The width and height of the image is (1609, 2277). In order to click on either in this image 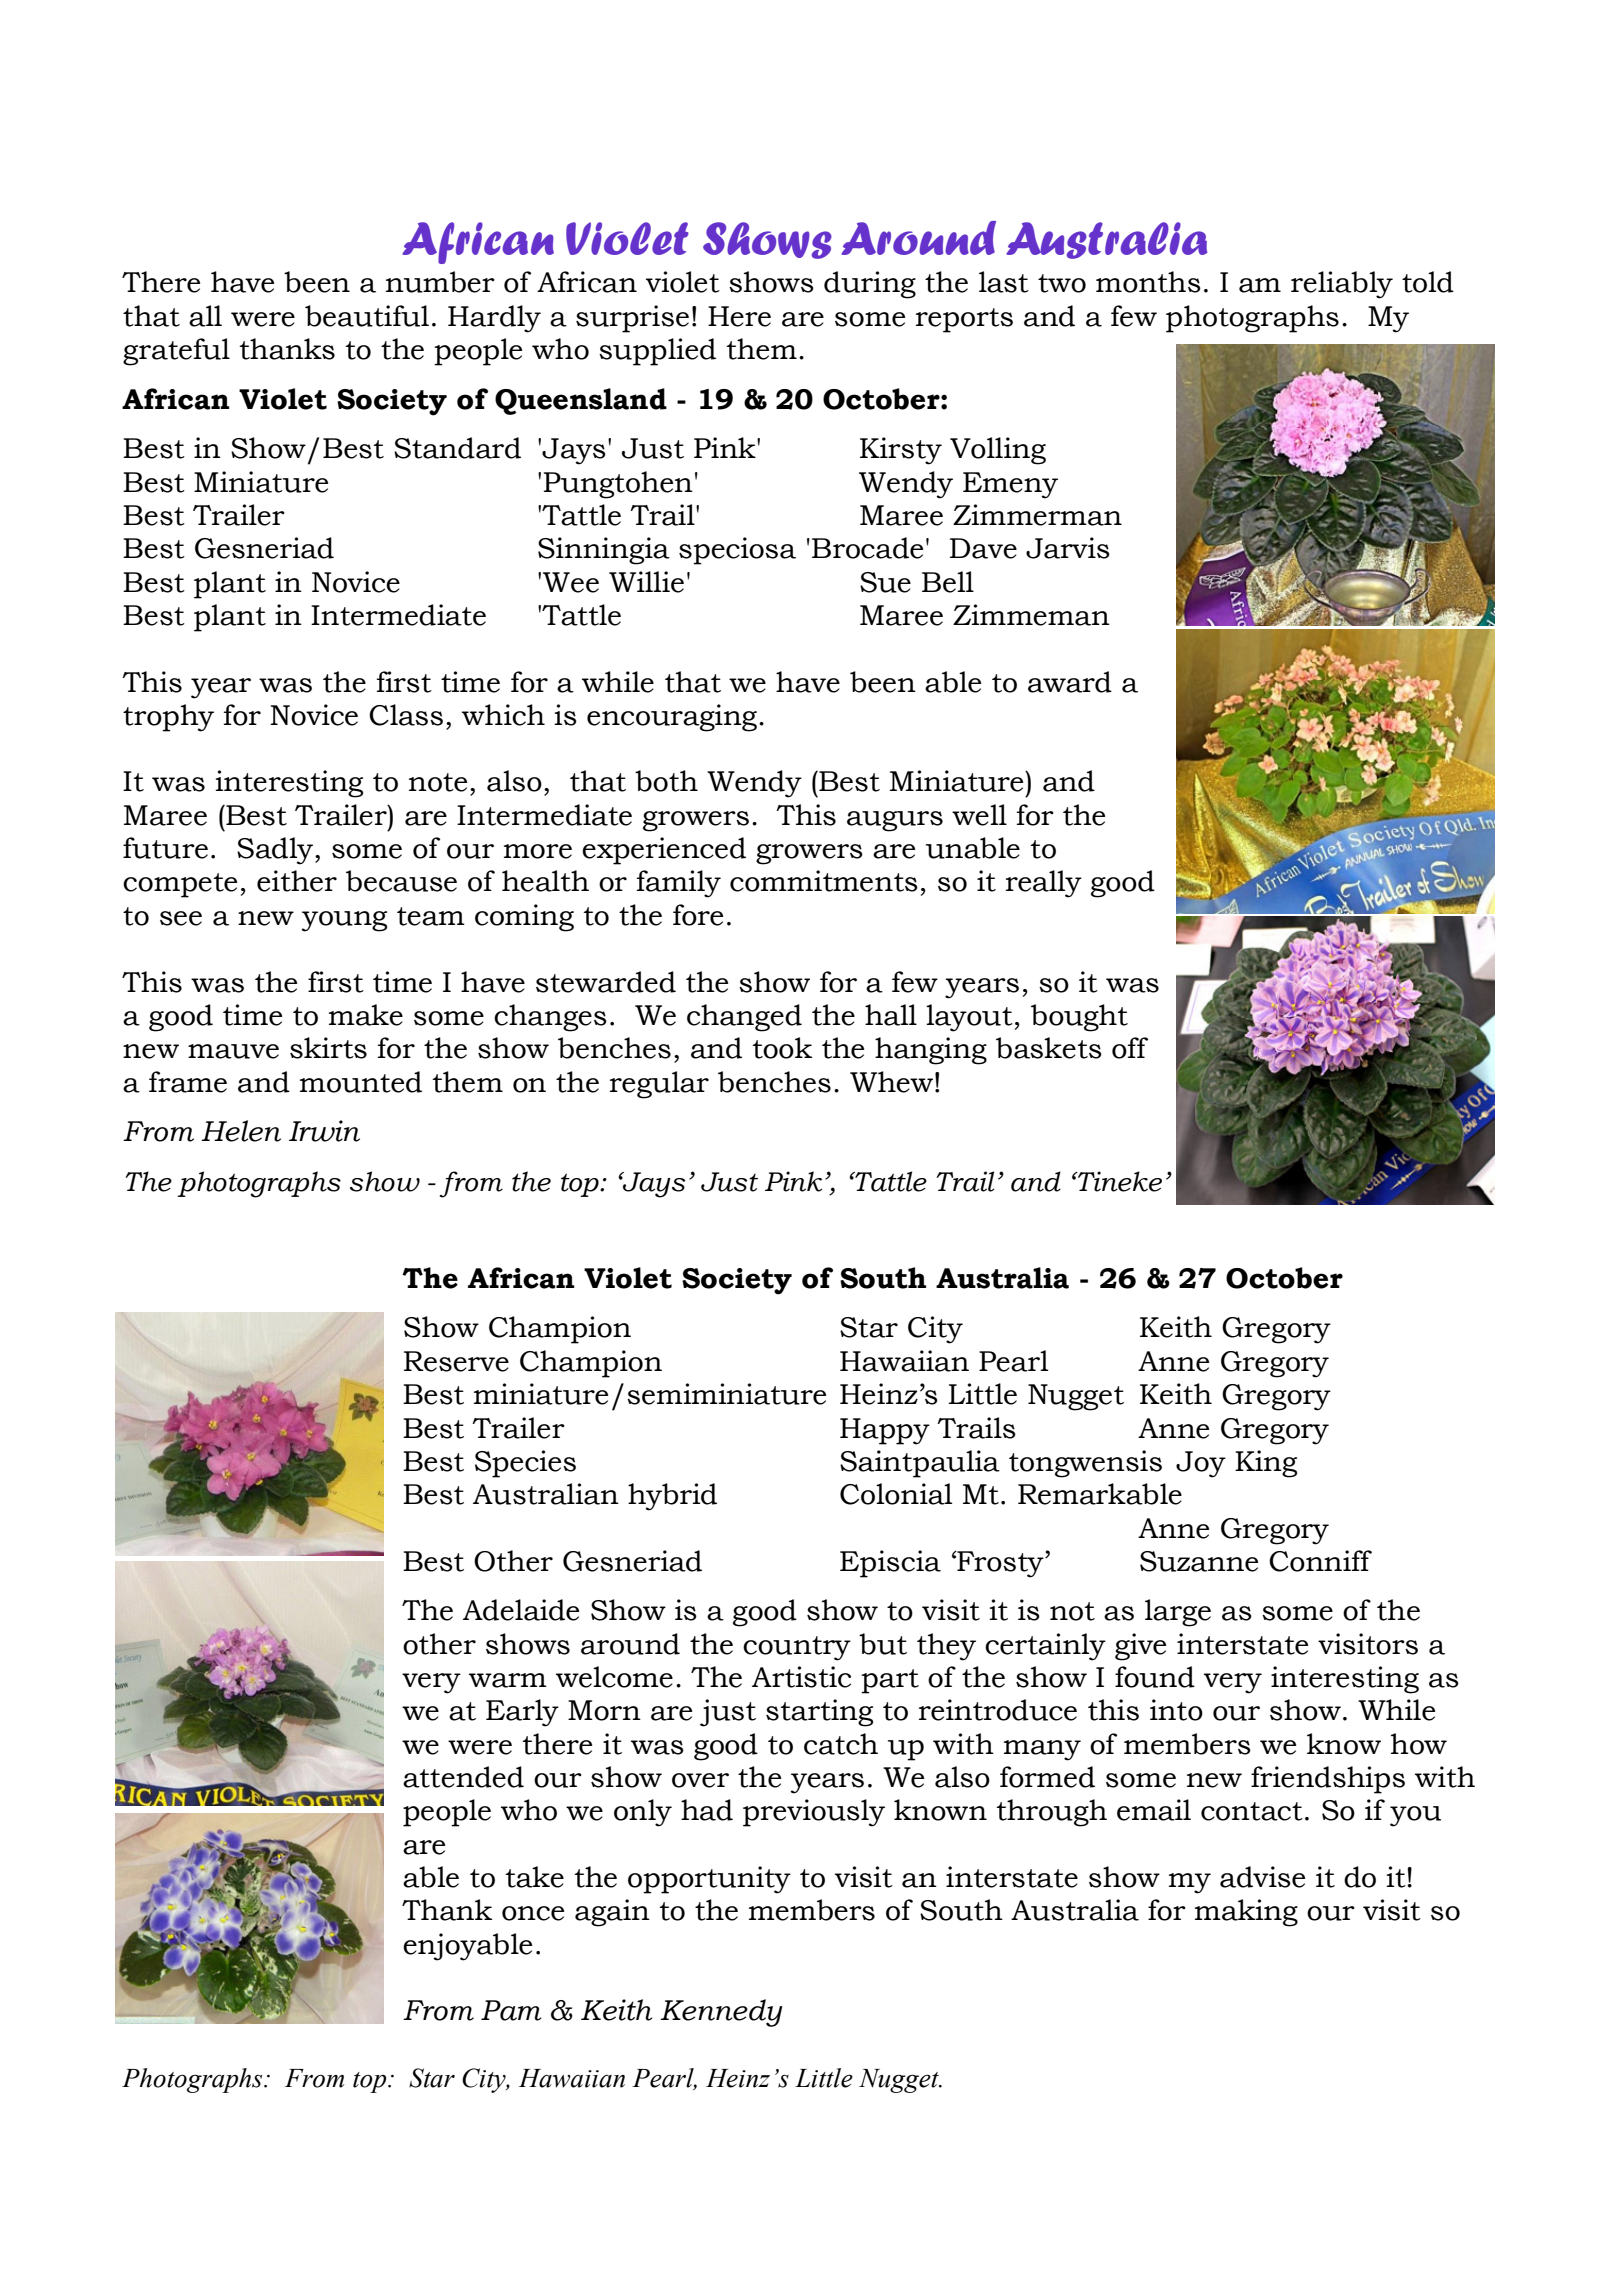, I will do `click(297, 881)`.
